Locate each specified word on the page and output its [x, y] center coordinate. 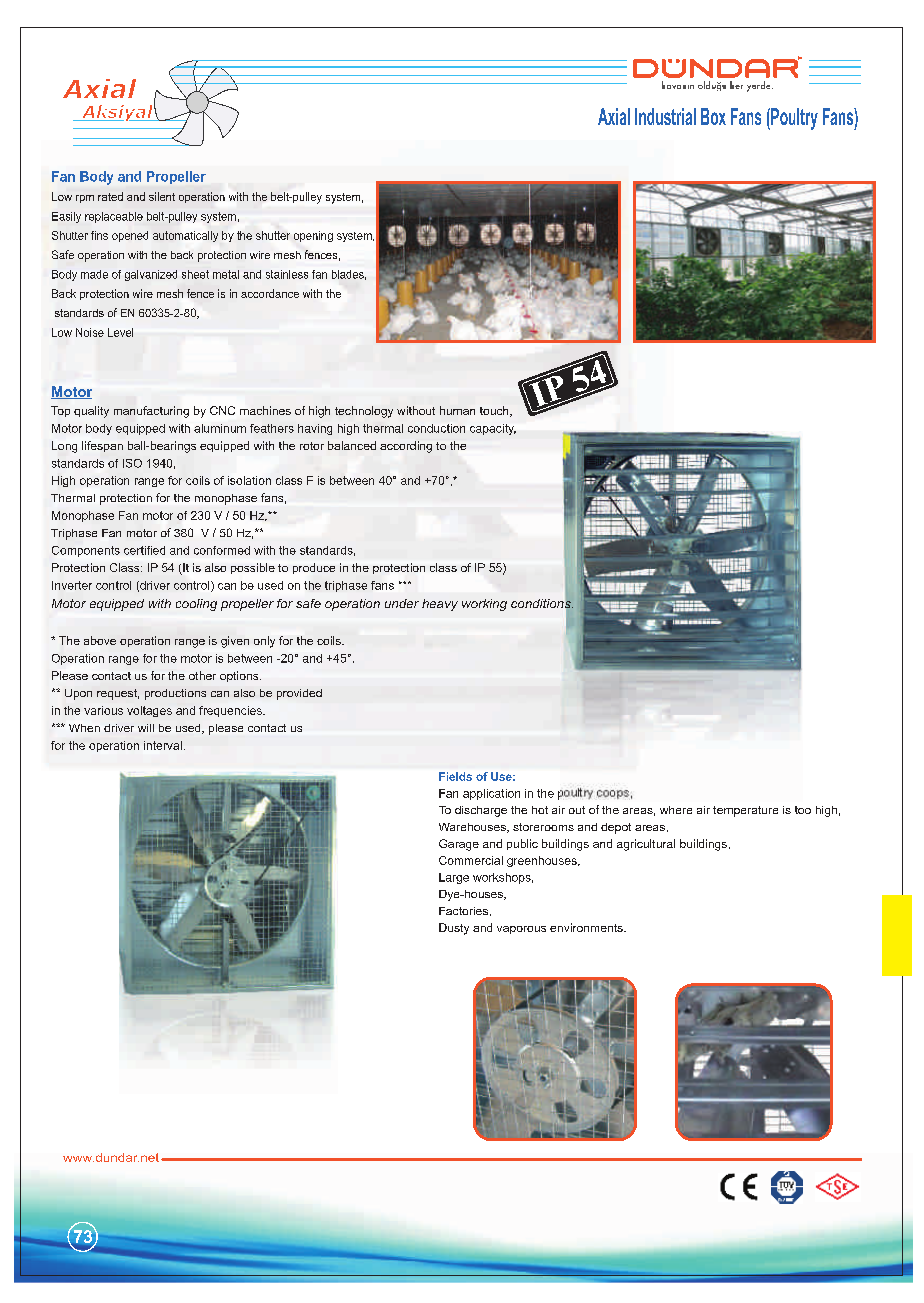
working [484, 605]
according [406, 447]
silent [162, 196]
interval [163, 745]
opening [313, 236]
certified [144, 550]
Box [713, 116]
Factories [463, 911]
